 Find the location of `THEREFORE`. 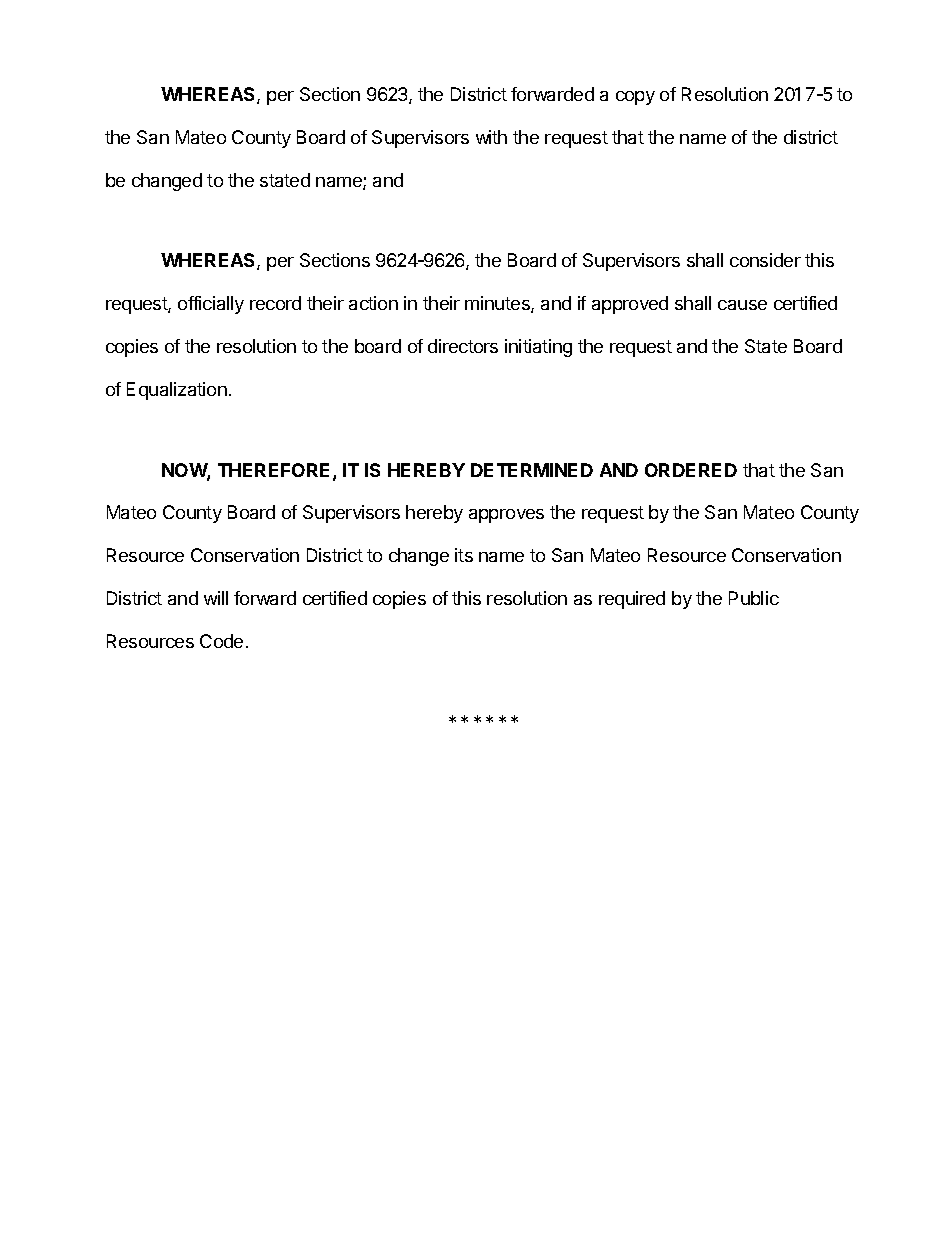

THEREFORE is located at coordinates (276, 471).
